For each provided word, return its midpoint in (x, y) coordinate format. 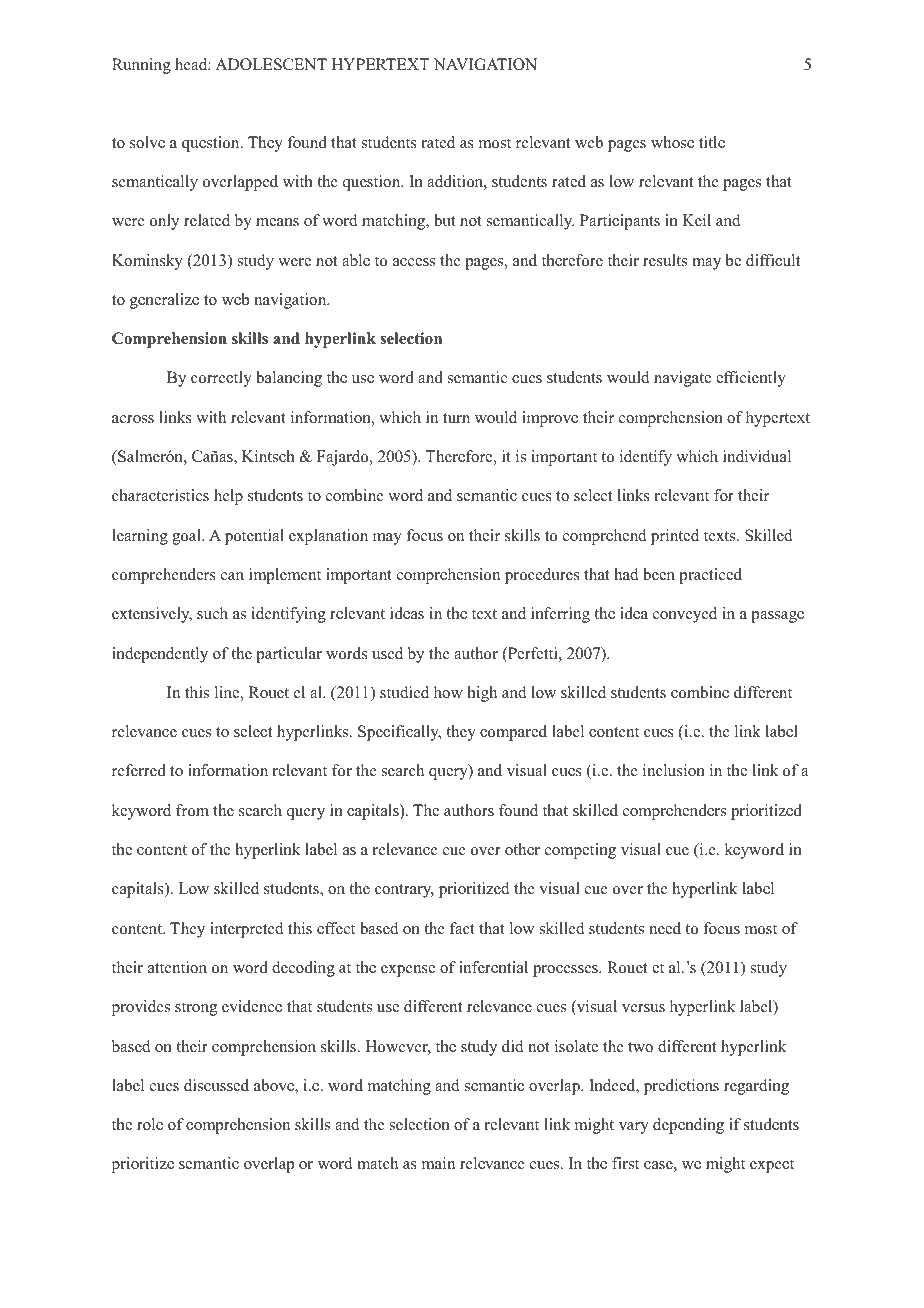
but (445, 220)
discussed (216, 1085)
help (228, 497)
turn (456, 418)
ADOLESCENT (271, 64)
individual (757, 456)
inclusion (674, 770)
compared (513, 733)
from (192, 810)
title (712, 142)
